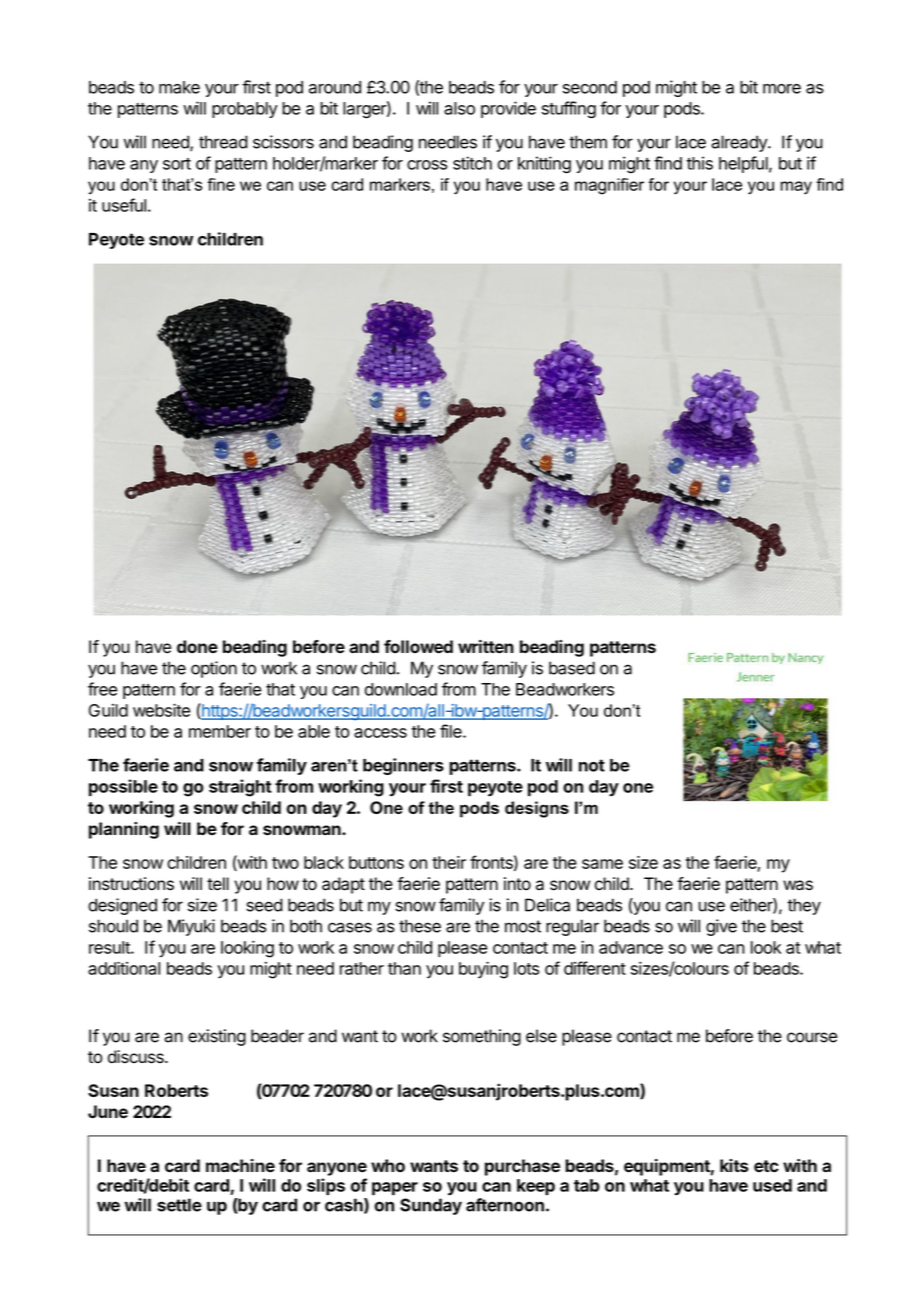  Describe the element at coordinates (459, 108) in the screenshot. I see `also` at that location.
